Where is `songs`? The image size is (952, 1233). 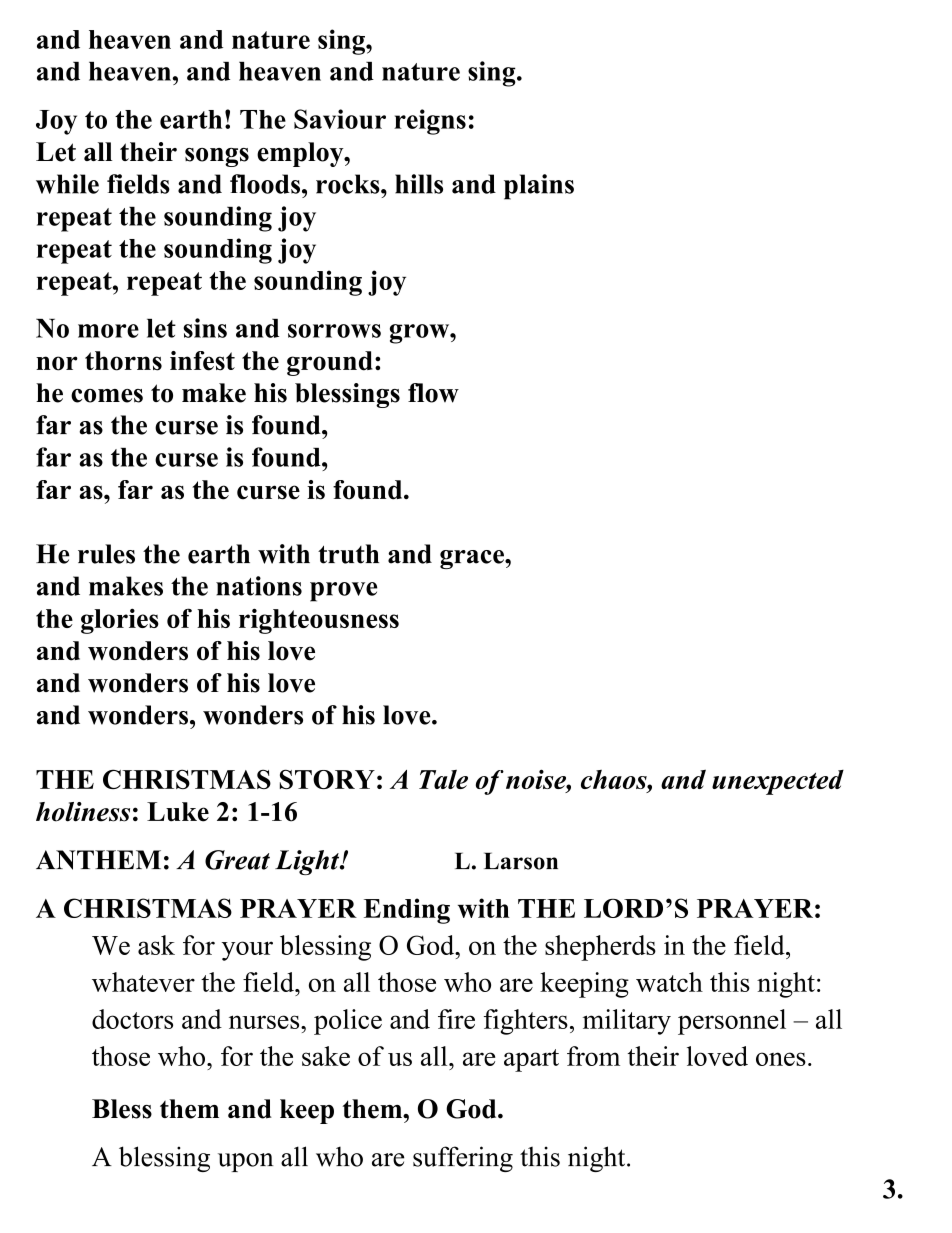
songs is located at coordinates (217, 157).
